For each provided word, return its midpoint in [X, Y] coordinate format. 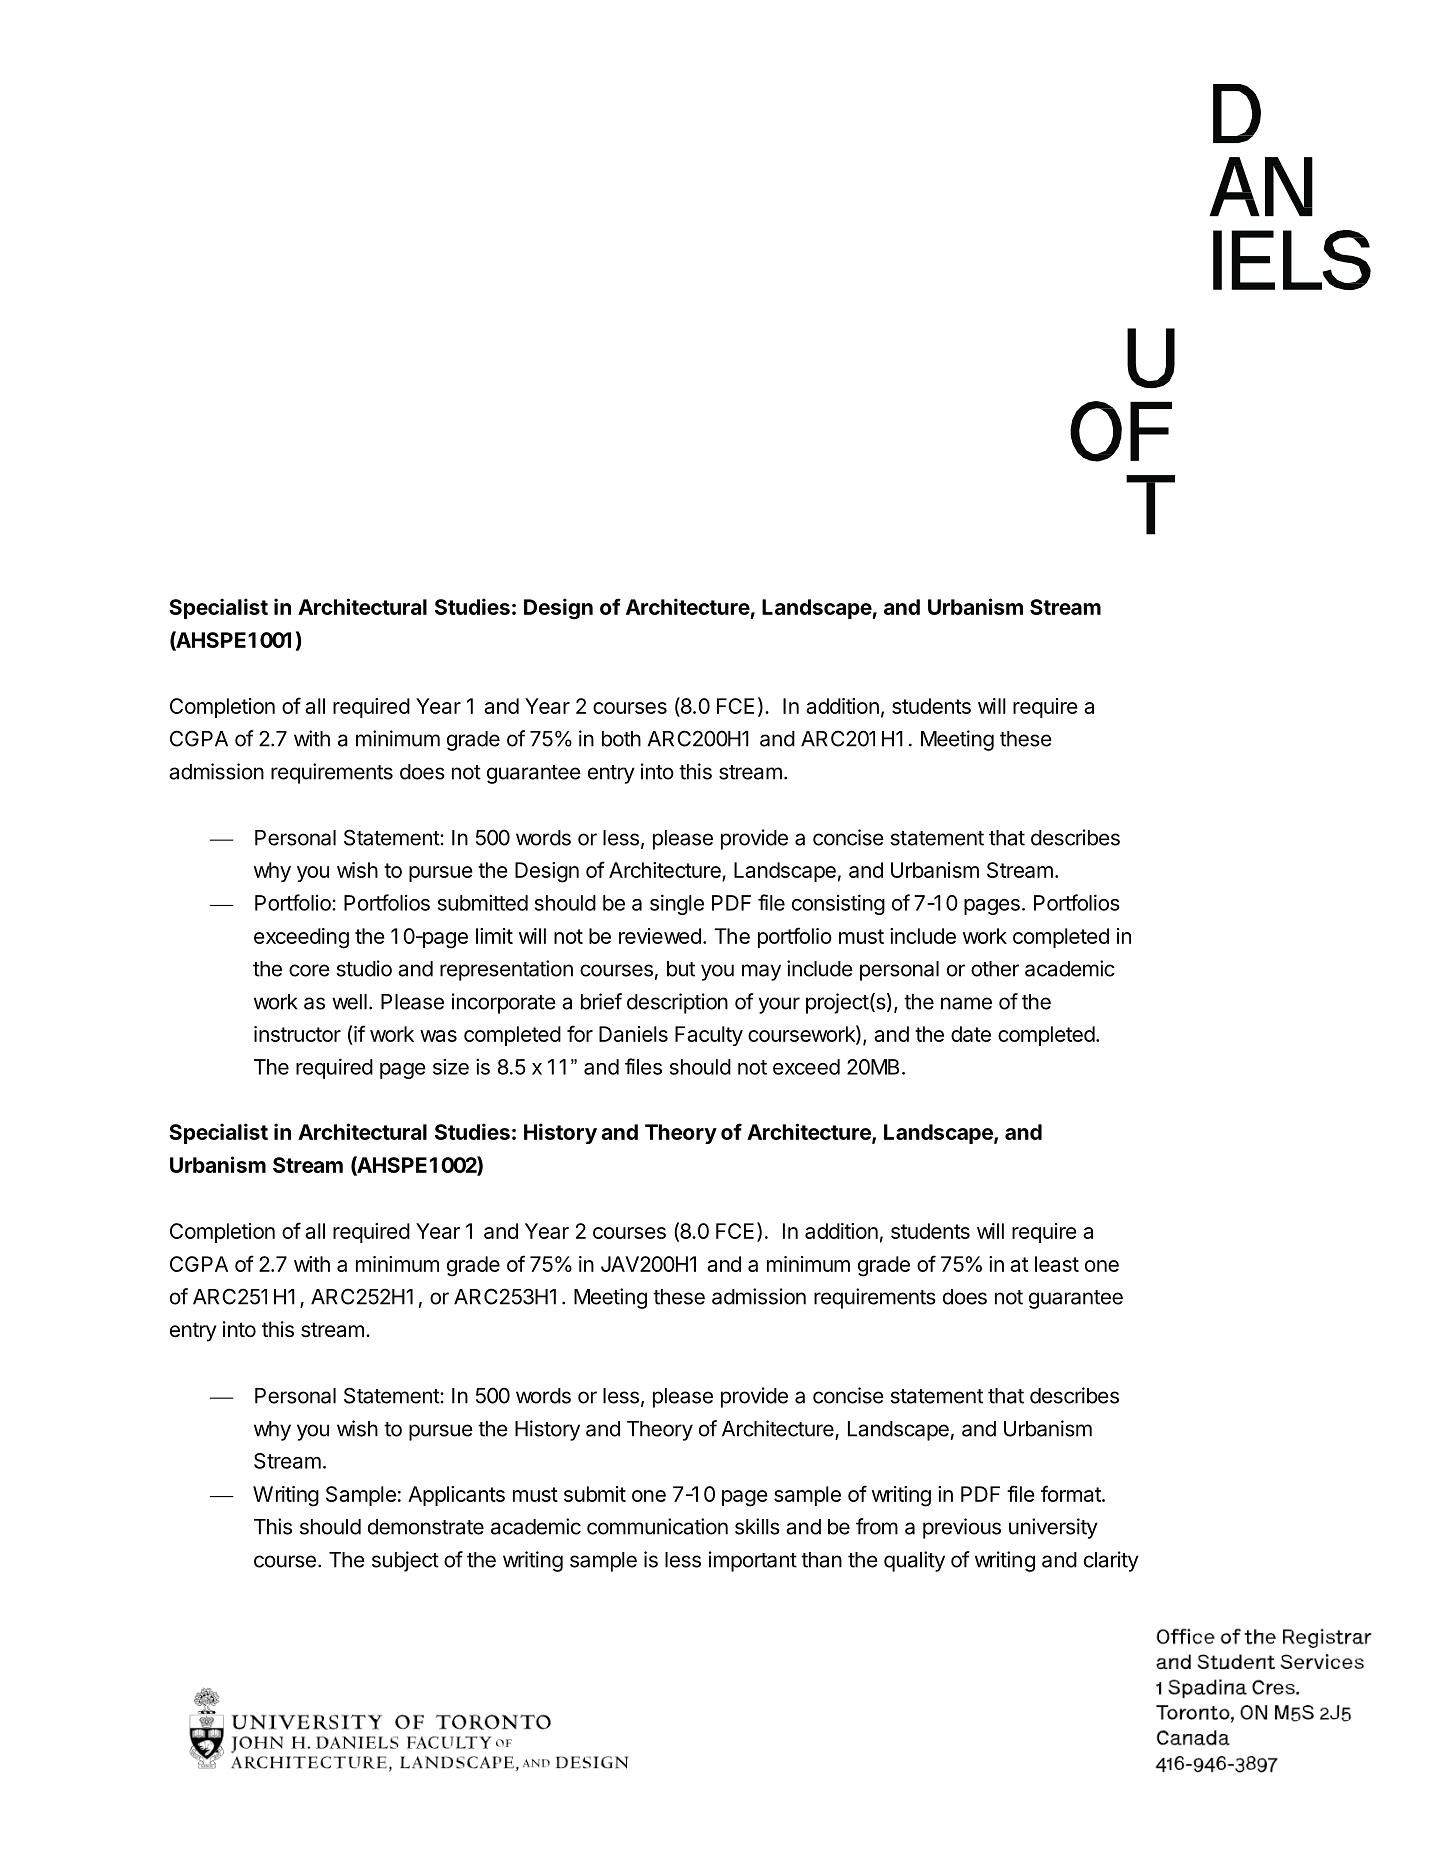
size [451, 1066]
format [1072, 1493]
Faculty [709, 1036]
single [677, 904]
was [438, 1036]
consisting [838, 904]
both [621, 739]
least [1057, 1264]
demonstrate [426, 1527]
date [971, 1034]
